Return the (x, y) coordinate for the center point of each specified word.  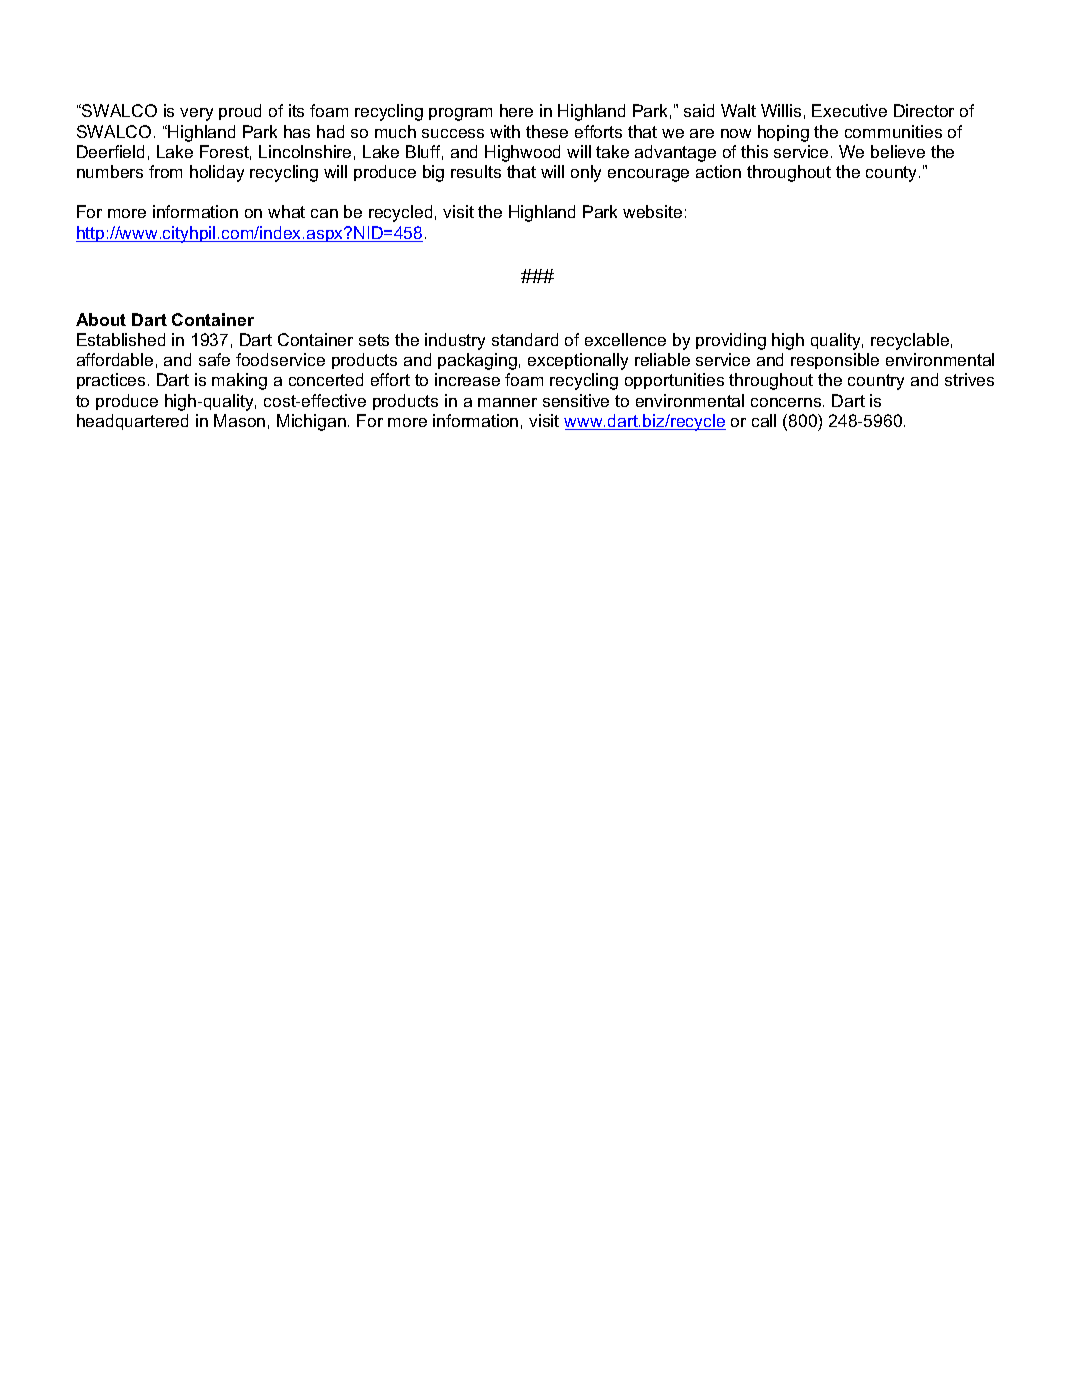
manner (507, 402)
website (652, 211)
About (101, 319)
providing (731, 341)
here (516, 110)
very (196, 114)
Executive (849, 110)
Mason (239, 420)
